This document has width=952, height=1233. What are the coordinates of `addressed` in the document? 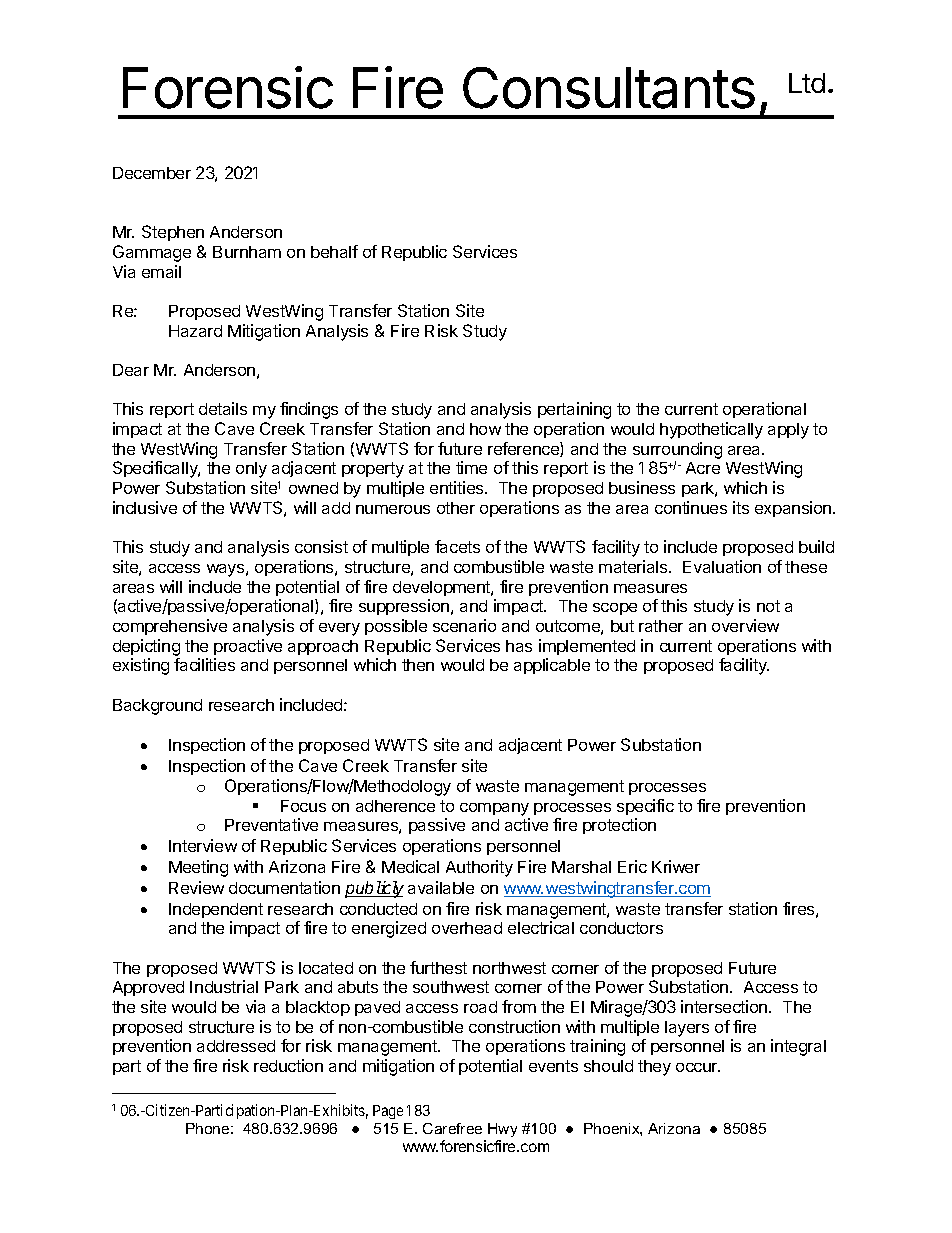 It's located at (236, 1046).
